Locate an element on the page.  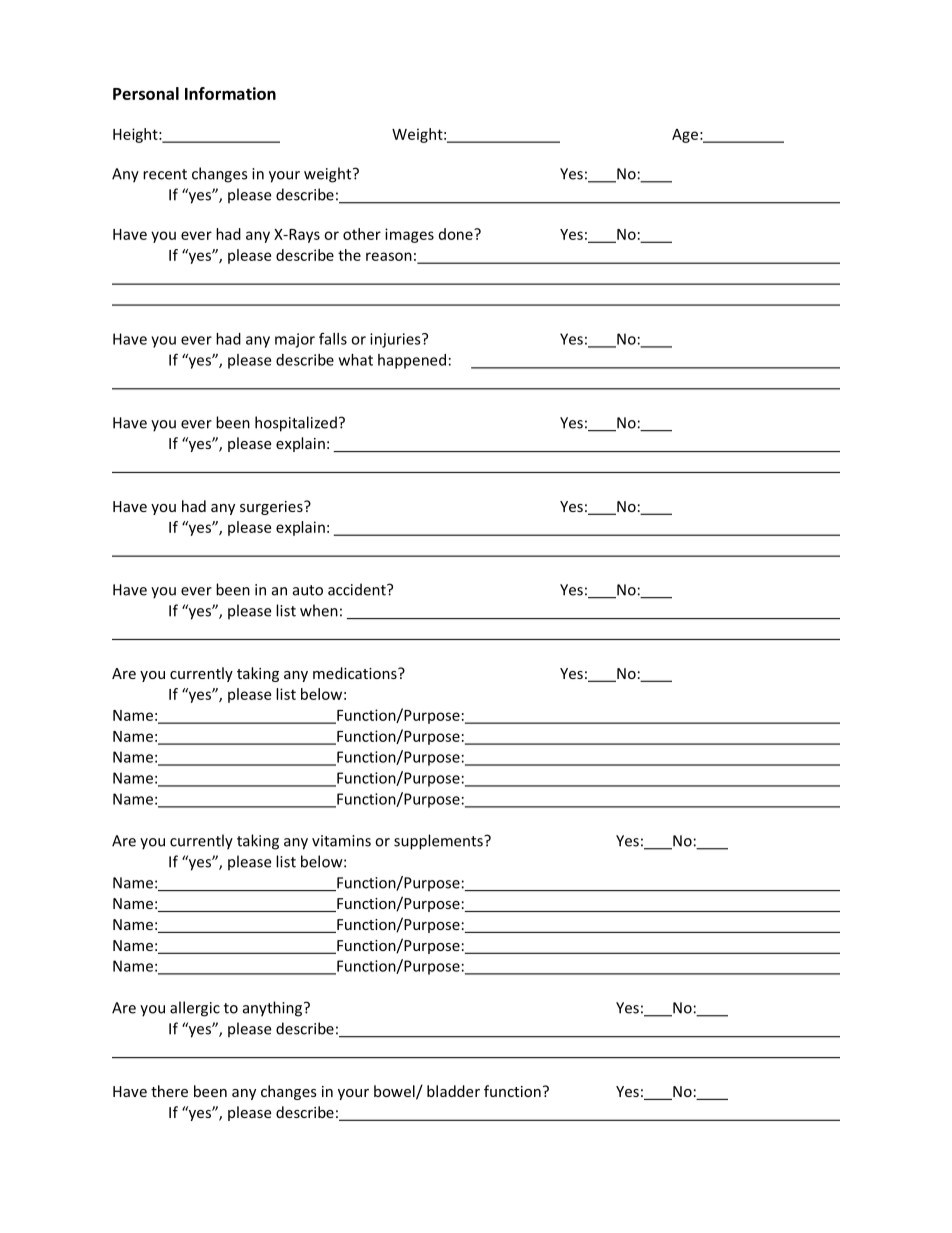
there is located at coordinates (169, 1091).
